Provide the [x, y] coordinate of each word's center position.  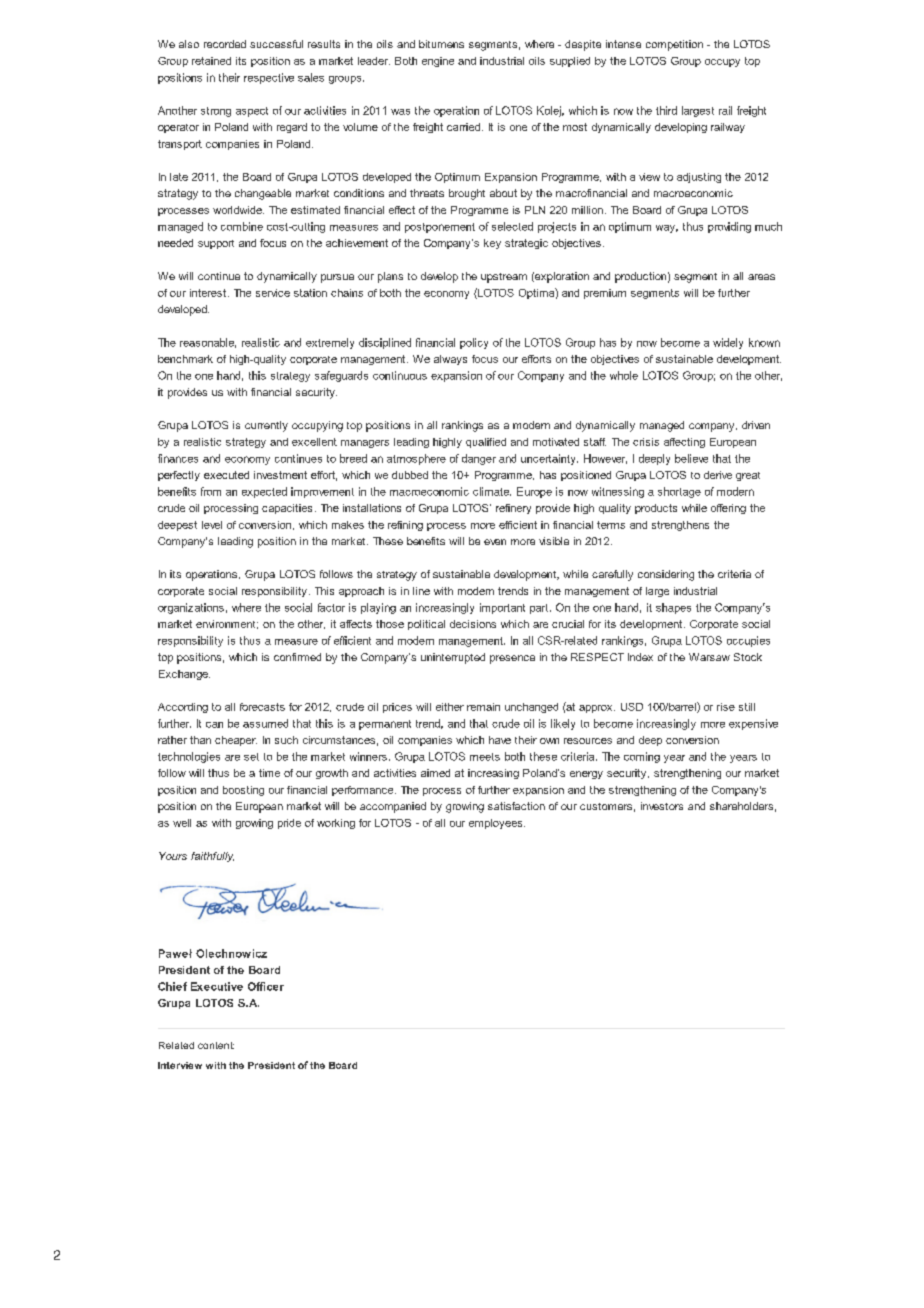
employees [497, 824]
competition [674, 45]
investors [662, 806]
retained [211, 61]
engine [438, 62]
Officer [266, 986]
